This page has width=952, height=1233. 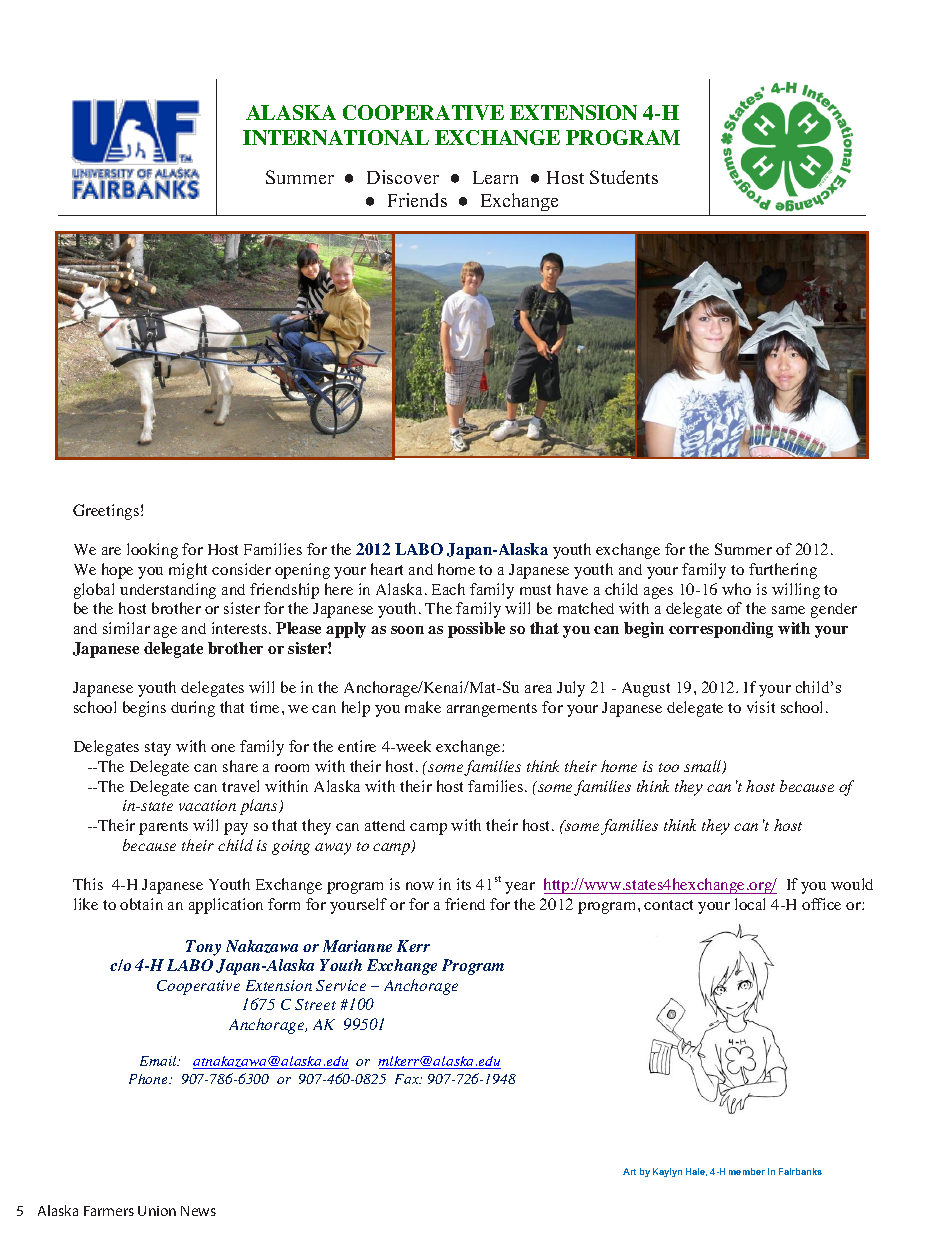 I want to click on Each, so click(x=448, y=589).
